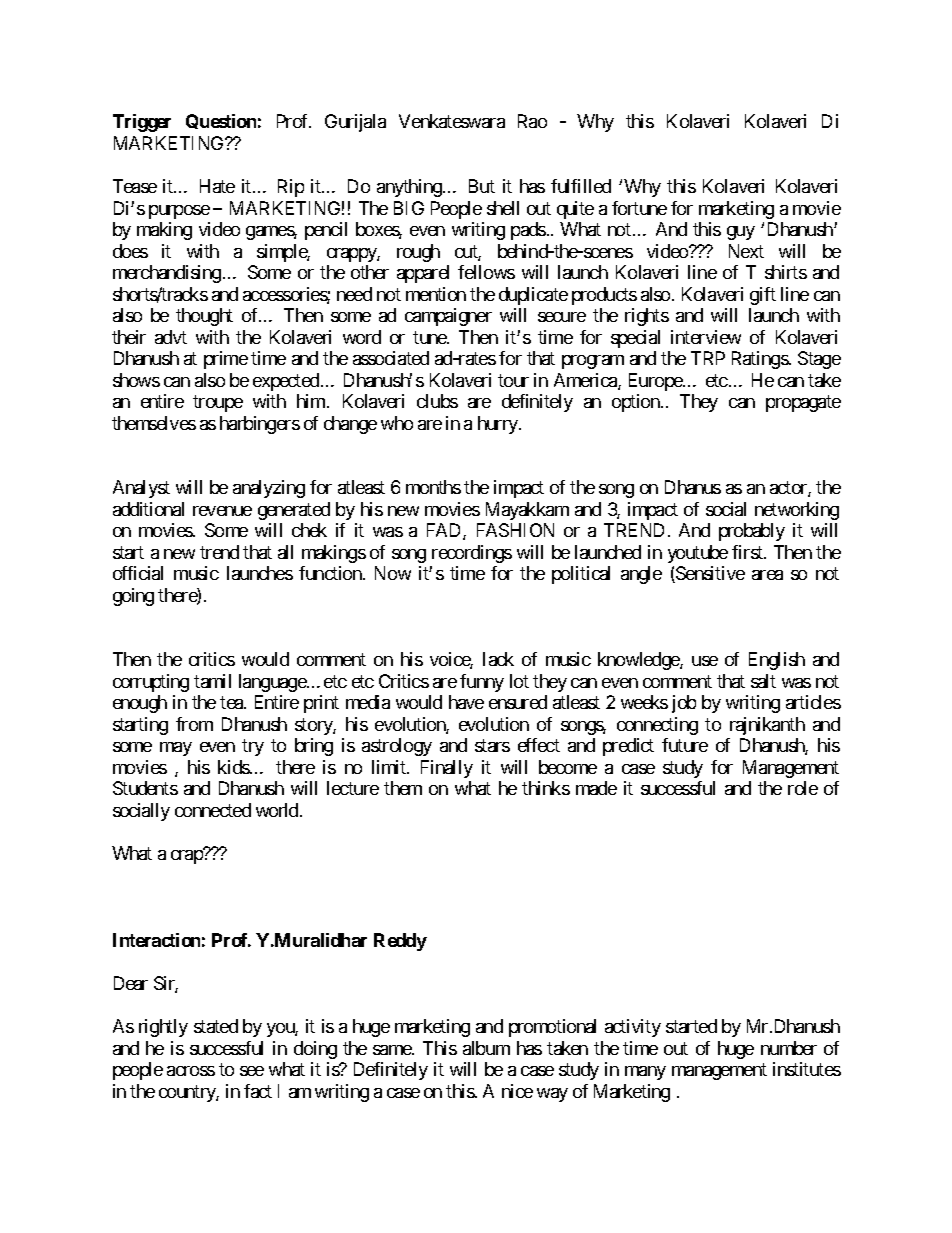 The width and height of the screenshot is (952, 1233). What do you see at coordinates (217, 186) in the screenshot?
I see `Hate` at bounding box center [217, 186].
